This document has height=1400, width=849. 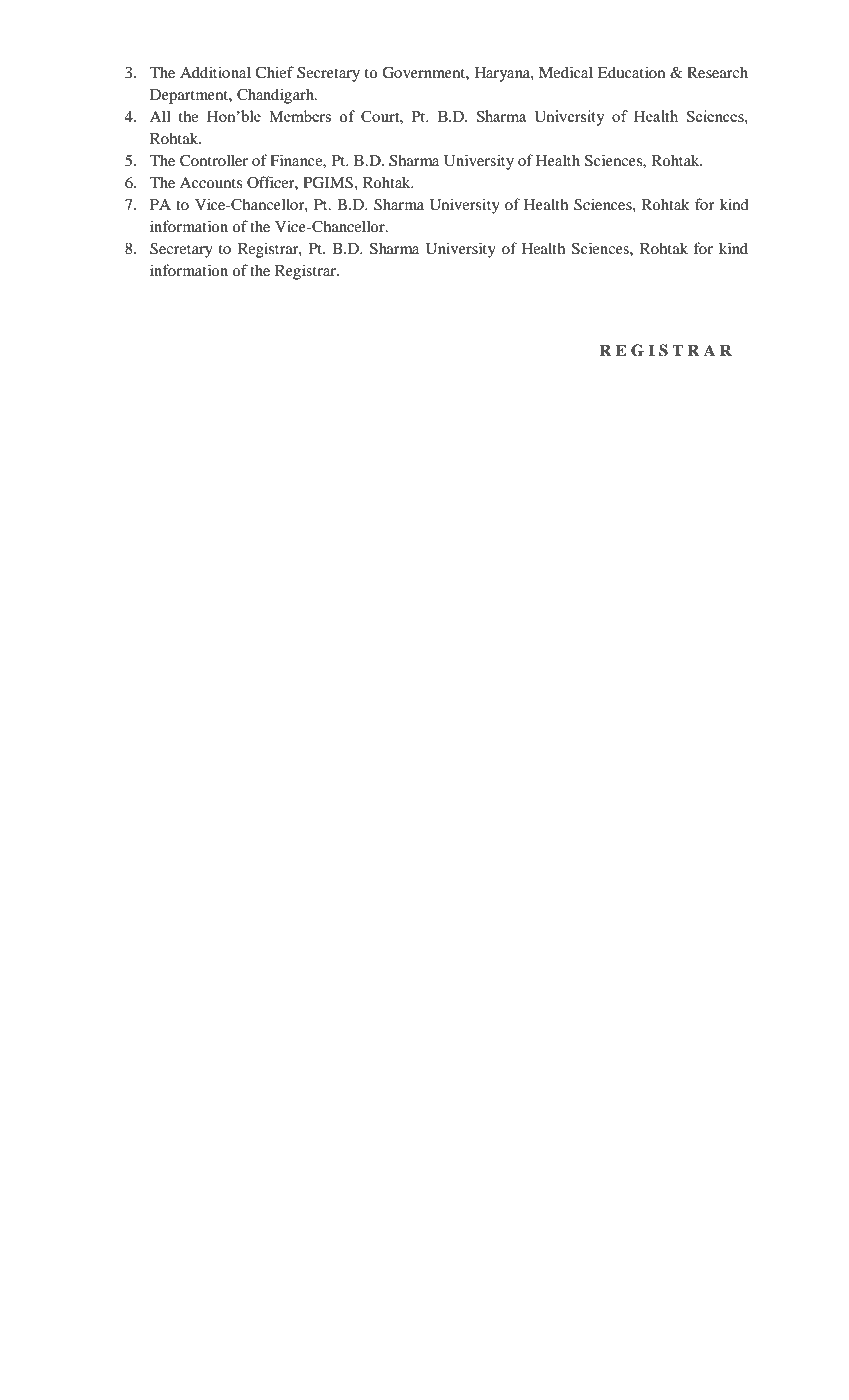 What do you see at coordinates (214, 160) in the document?
I see `Controller` at bounding box center [214, 160].
